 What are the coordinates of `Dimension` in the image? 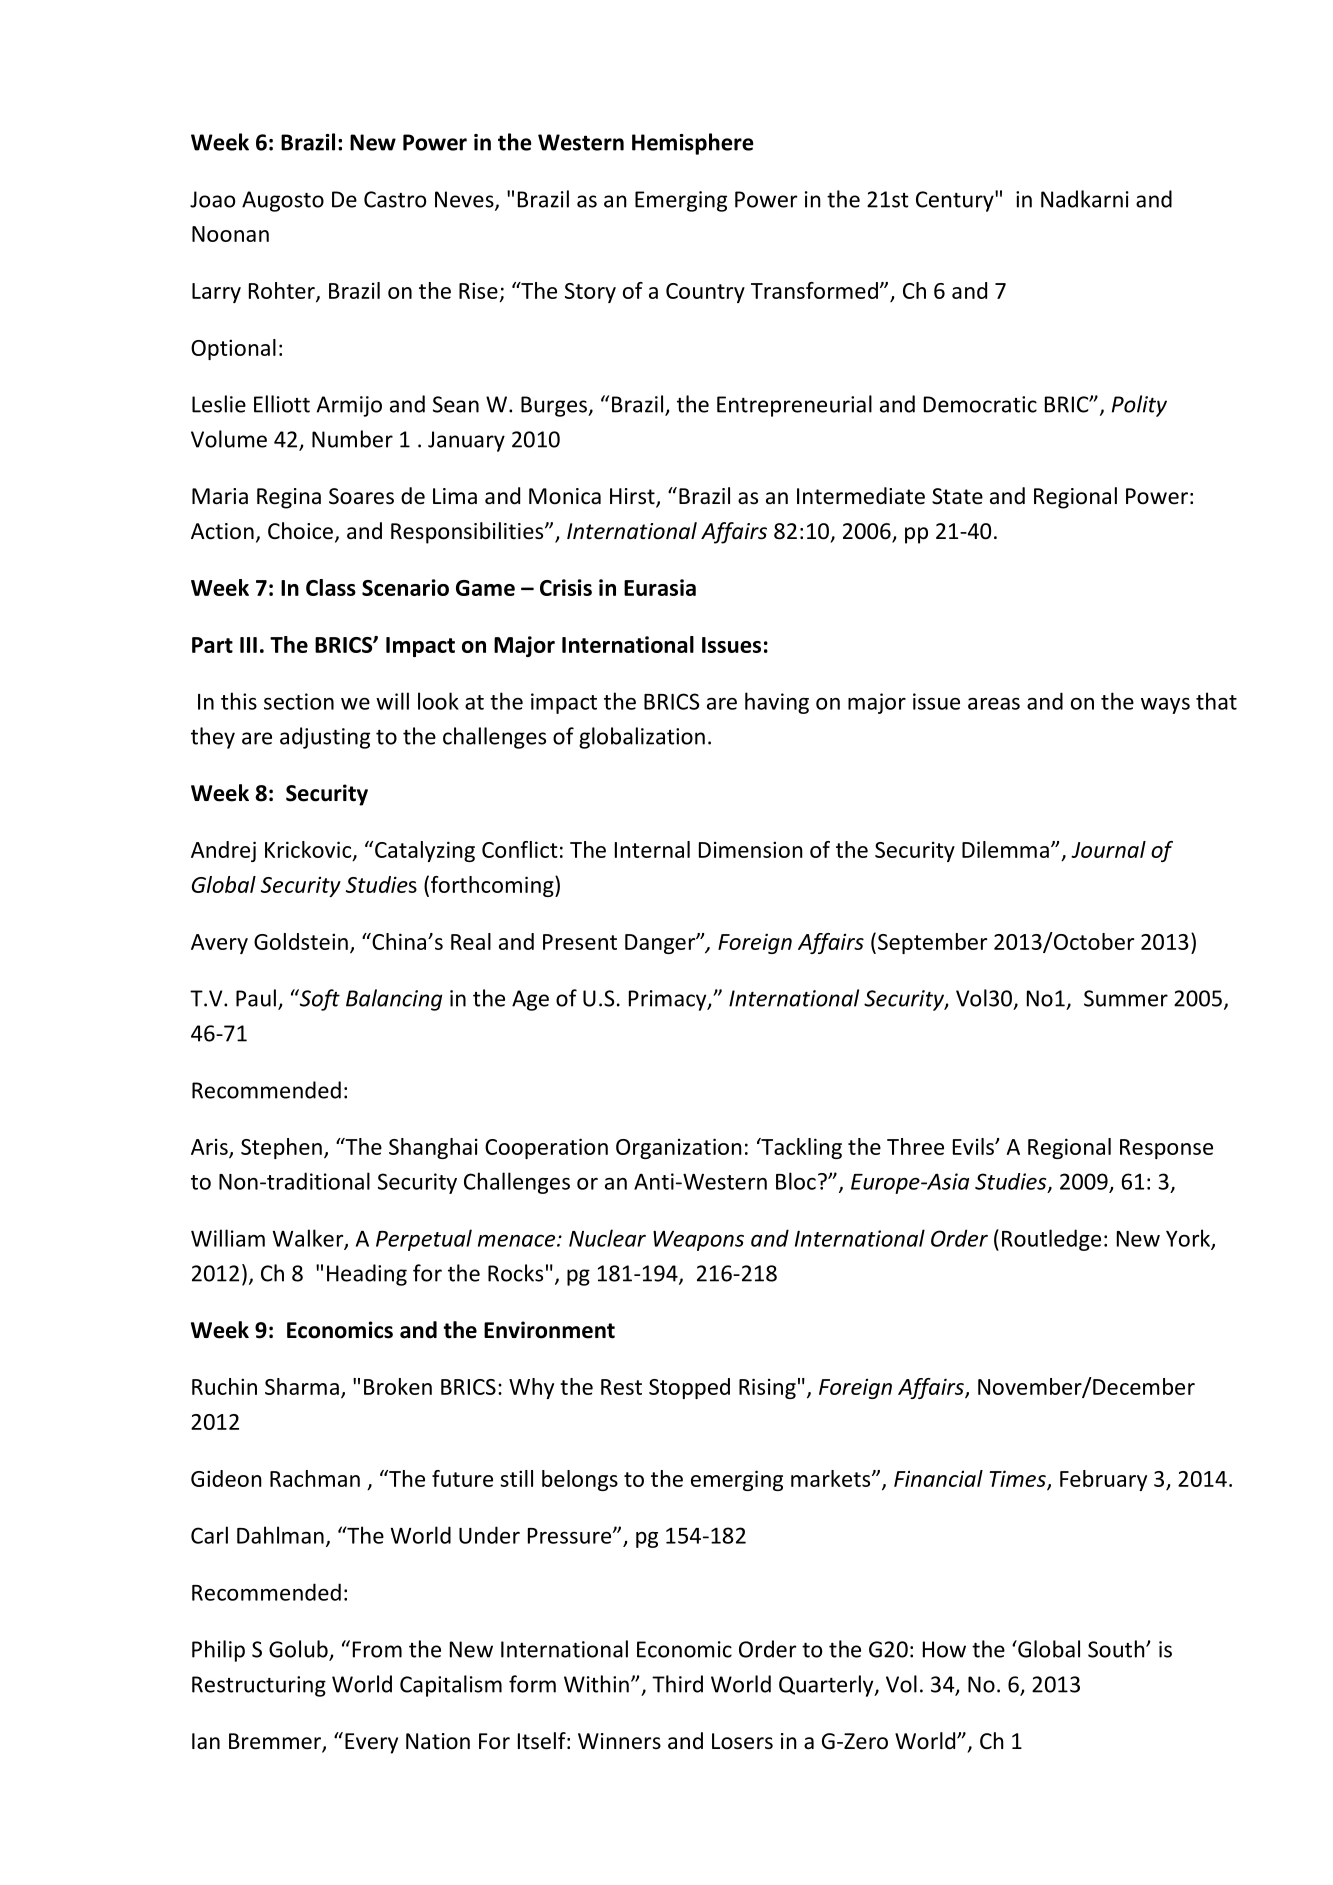 It's located at (751, 849).
